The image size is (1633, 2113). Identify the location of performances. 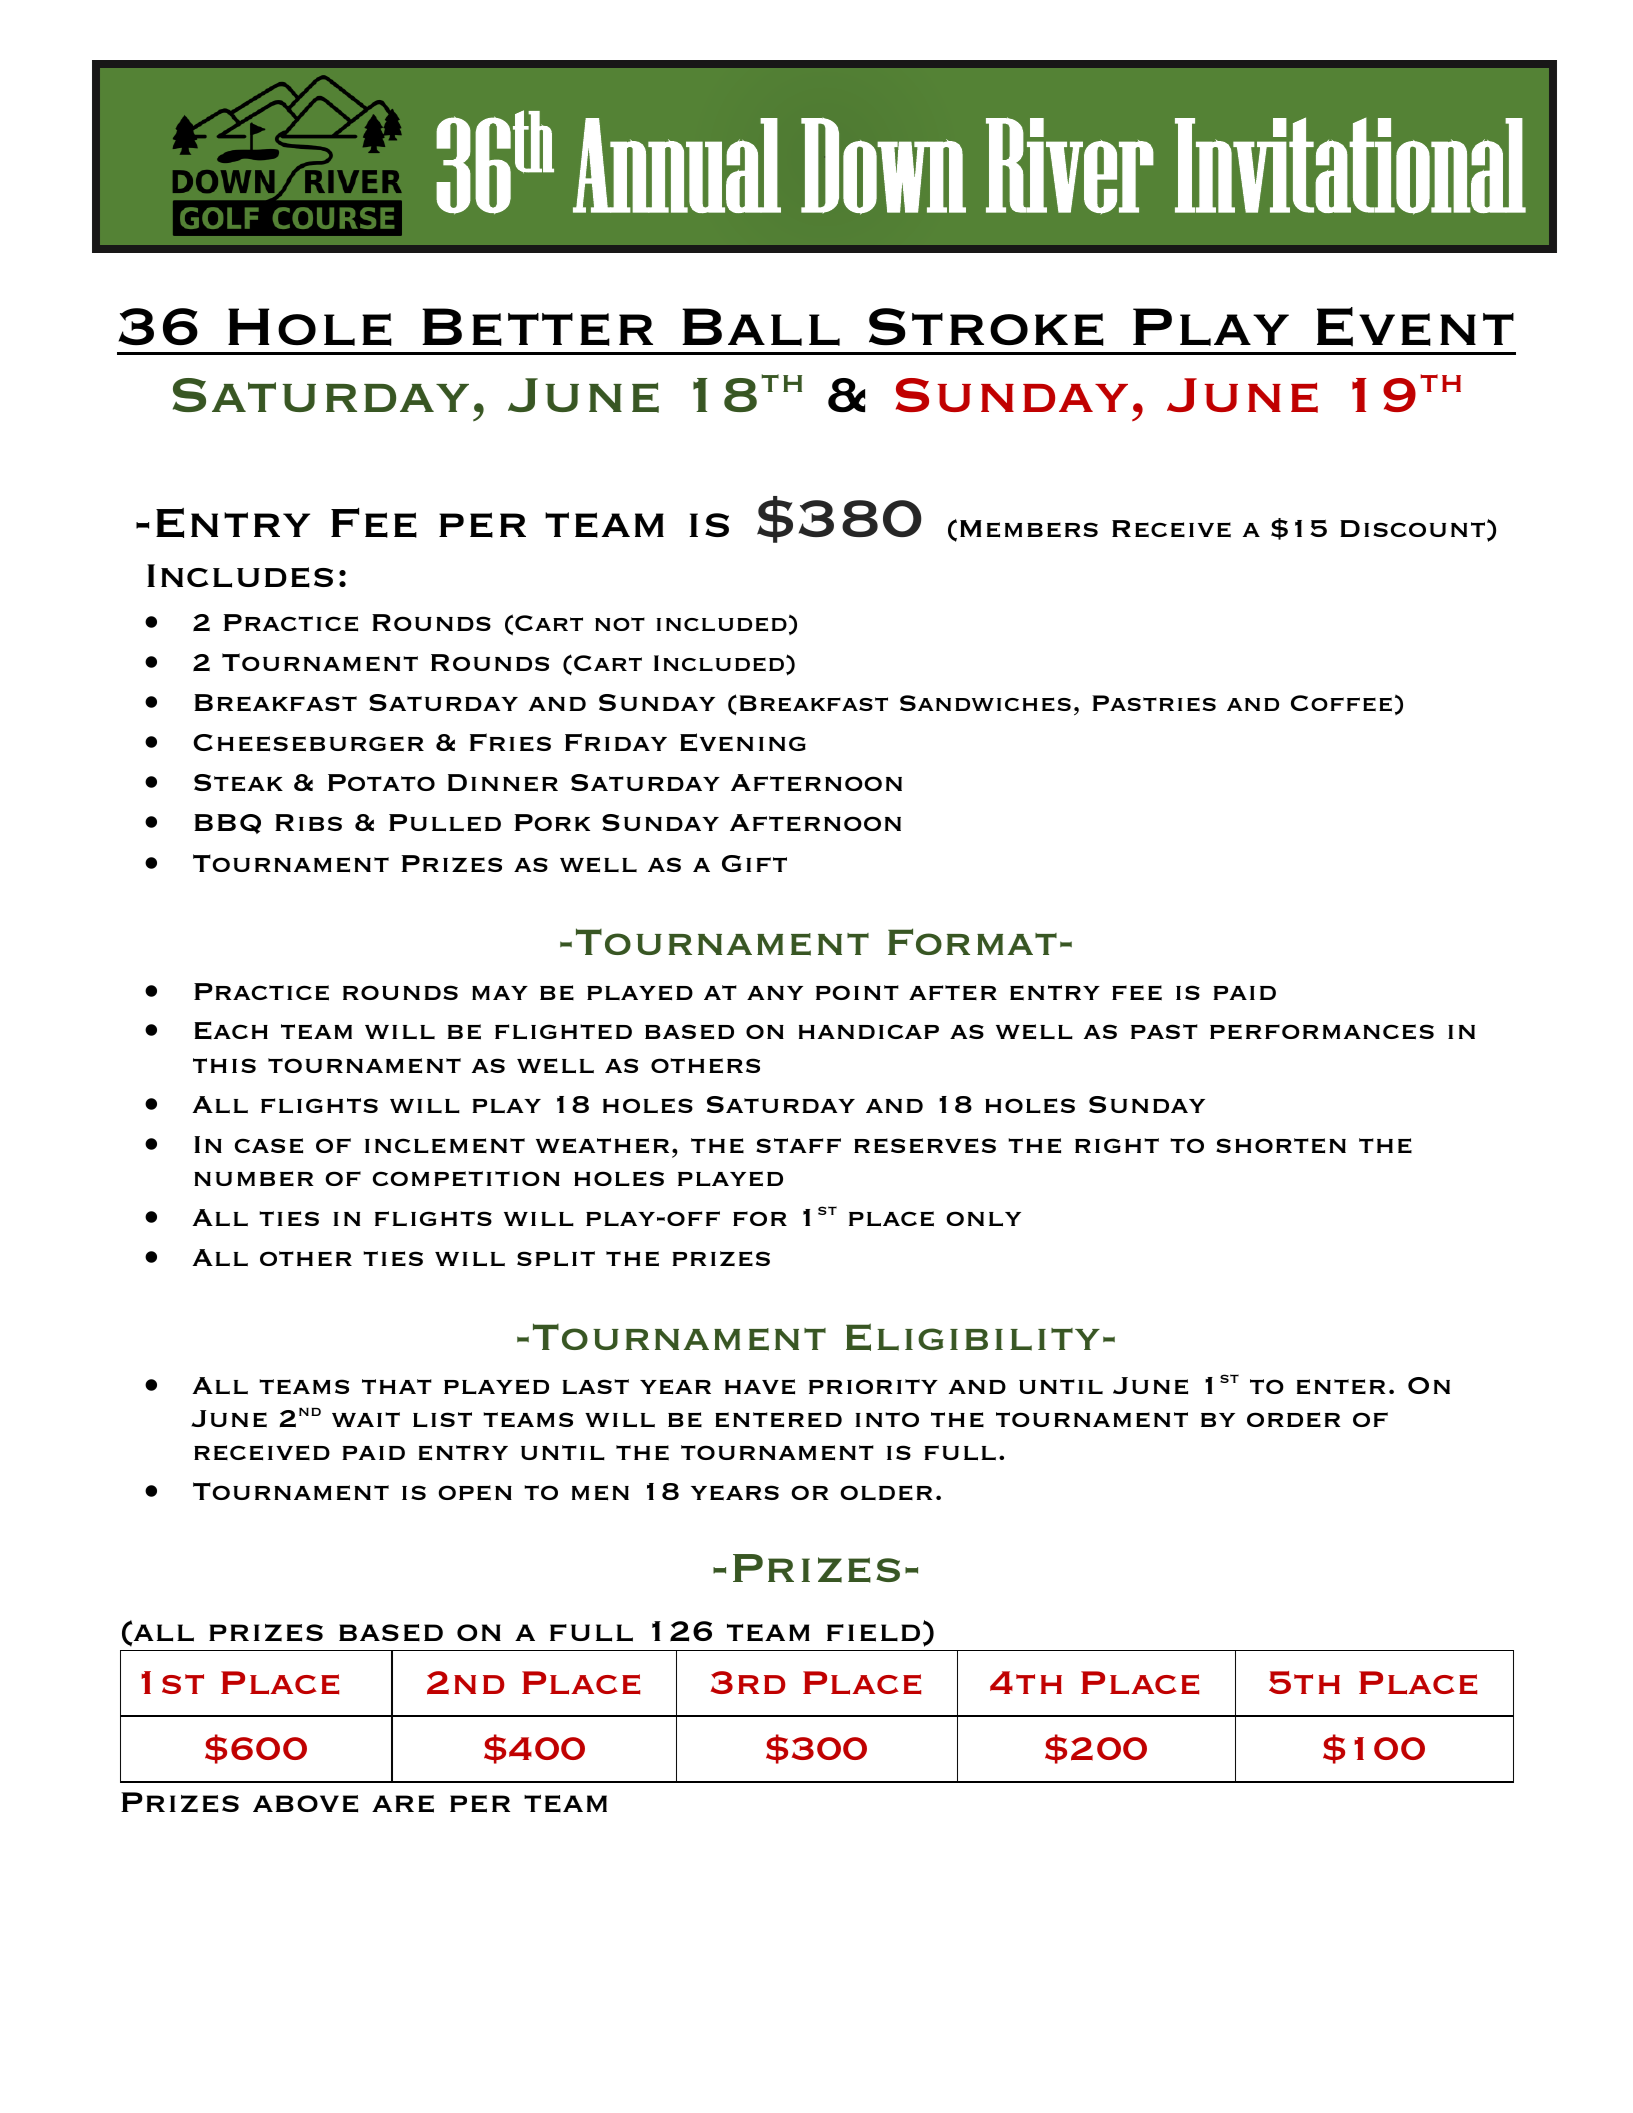
(1322, 1032).
